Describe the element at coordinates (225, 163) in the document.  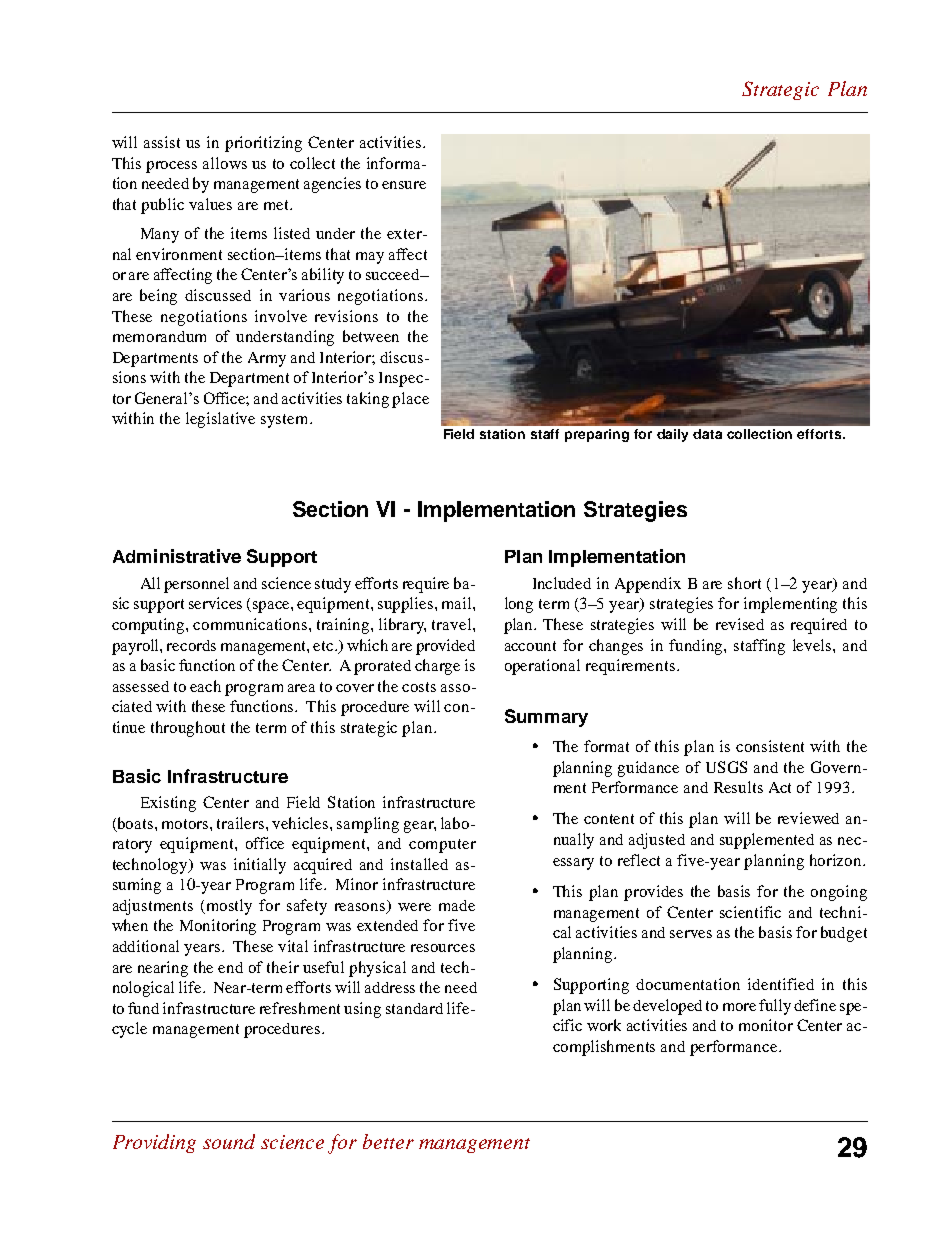
I see `allows` at that location.
